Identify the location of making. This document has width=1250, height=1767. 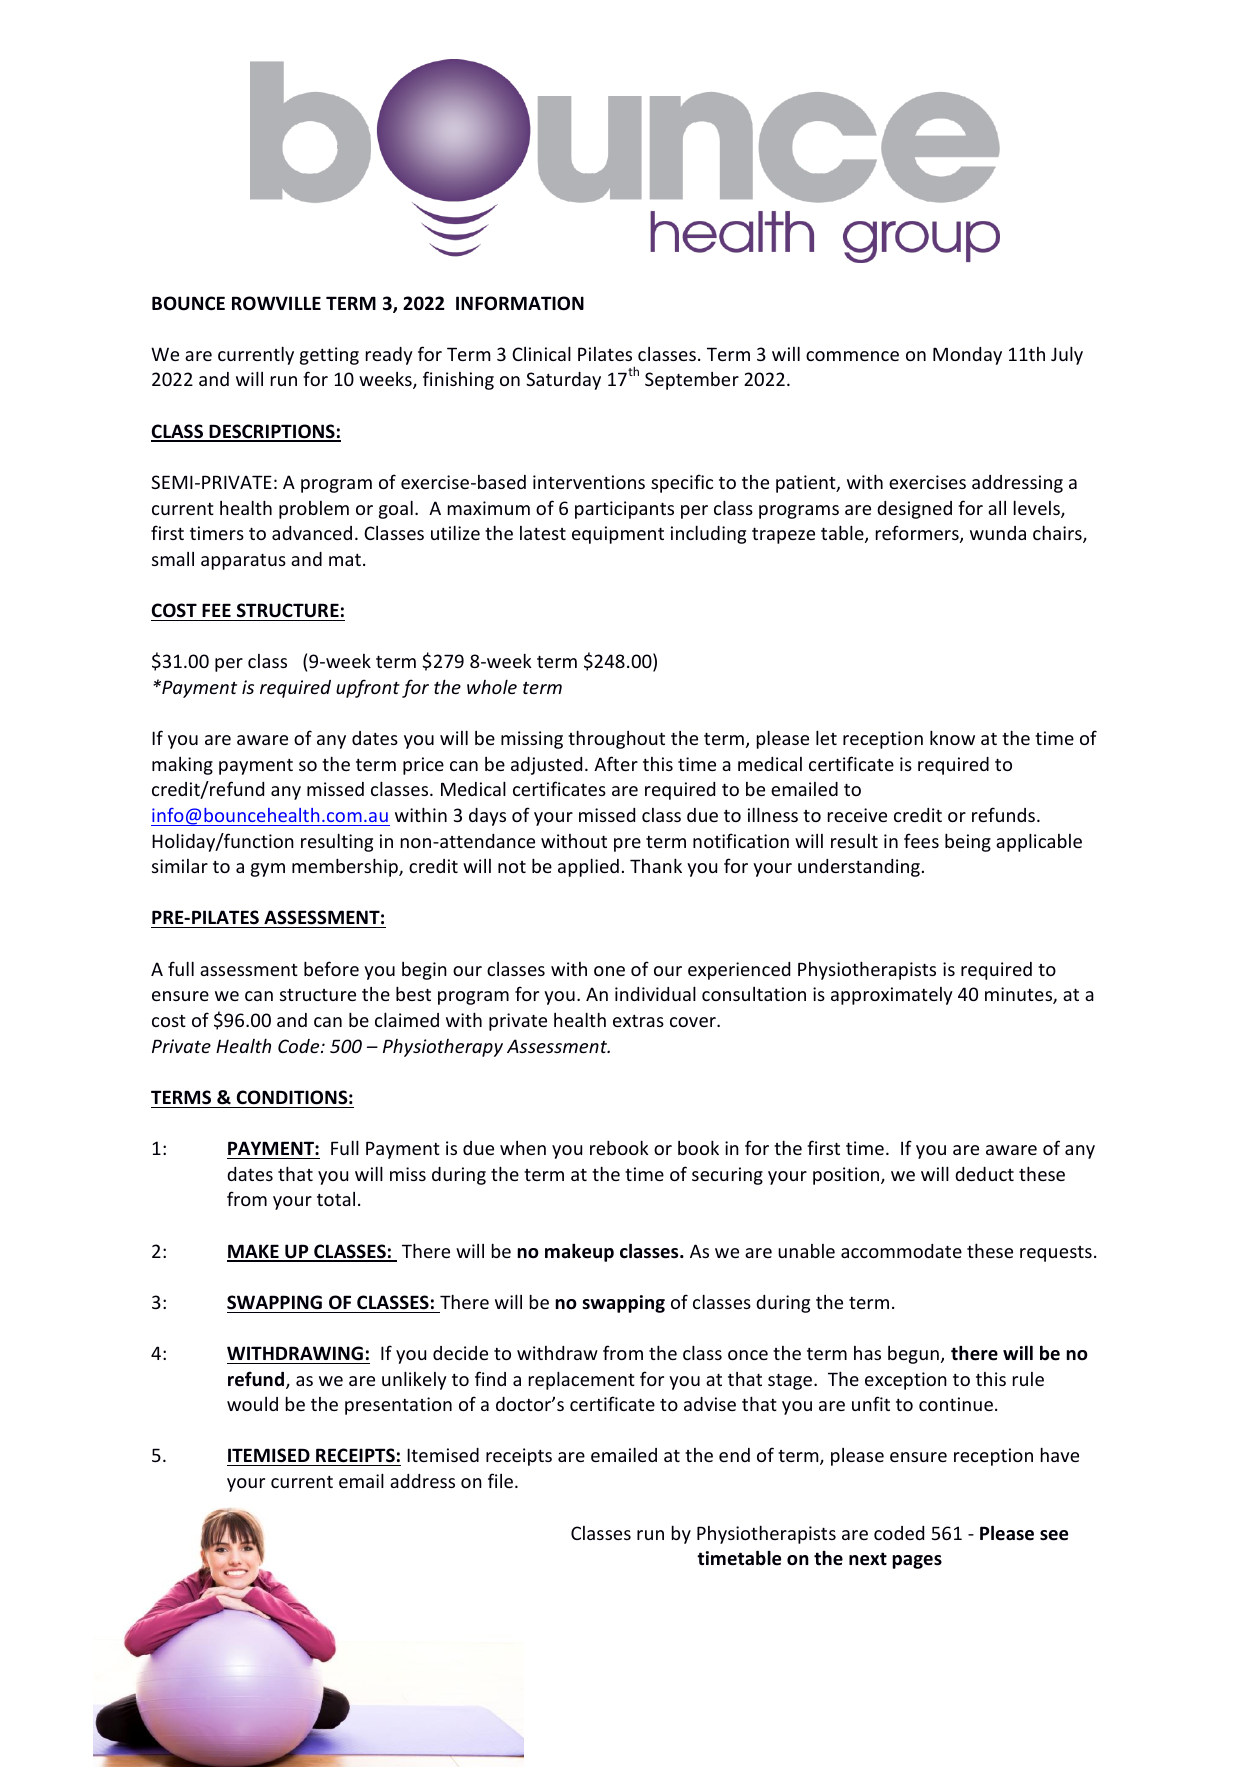
(182, 766).
